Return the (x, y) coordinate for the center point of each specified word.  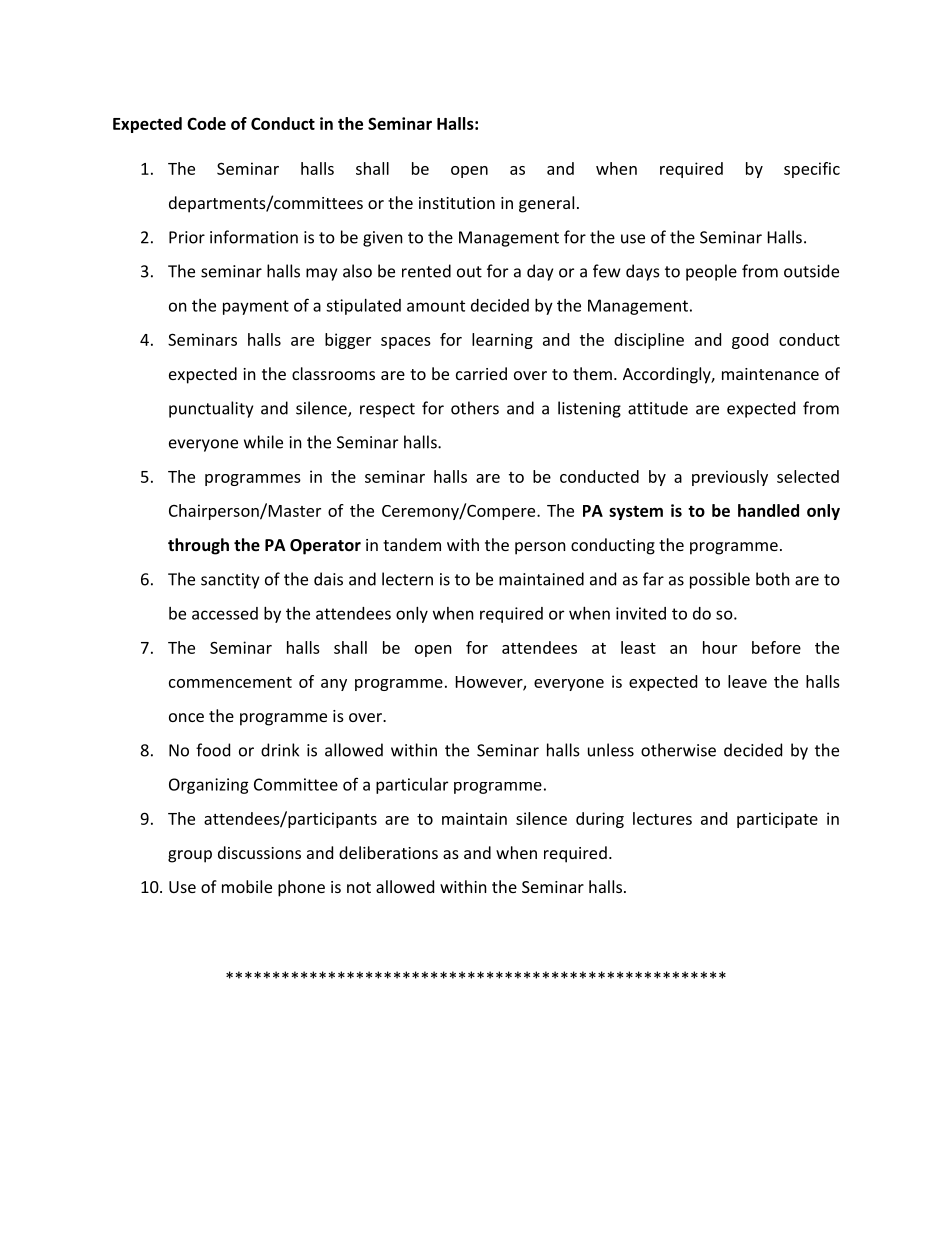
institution (457, 203)
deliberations (388, 852)
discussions (259, 852)
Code (206, 123)
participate (777, 820)
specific (812, 170)
